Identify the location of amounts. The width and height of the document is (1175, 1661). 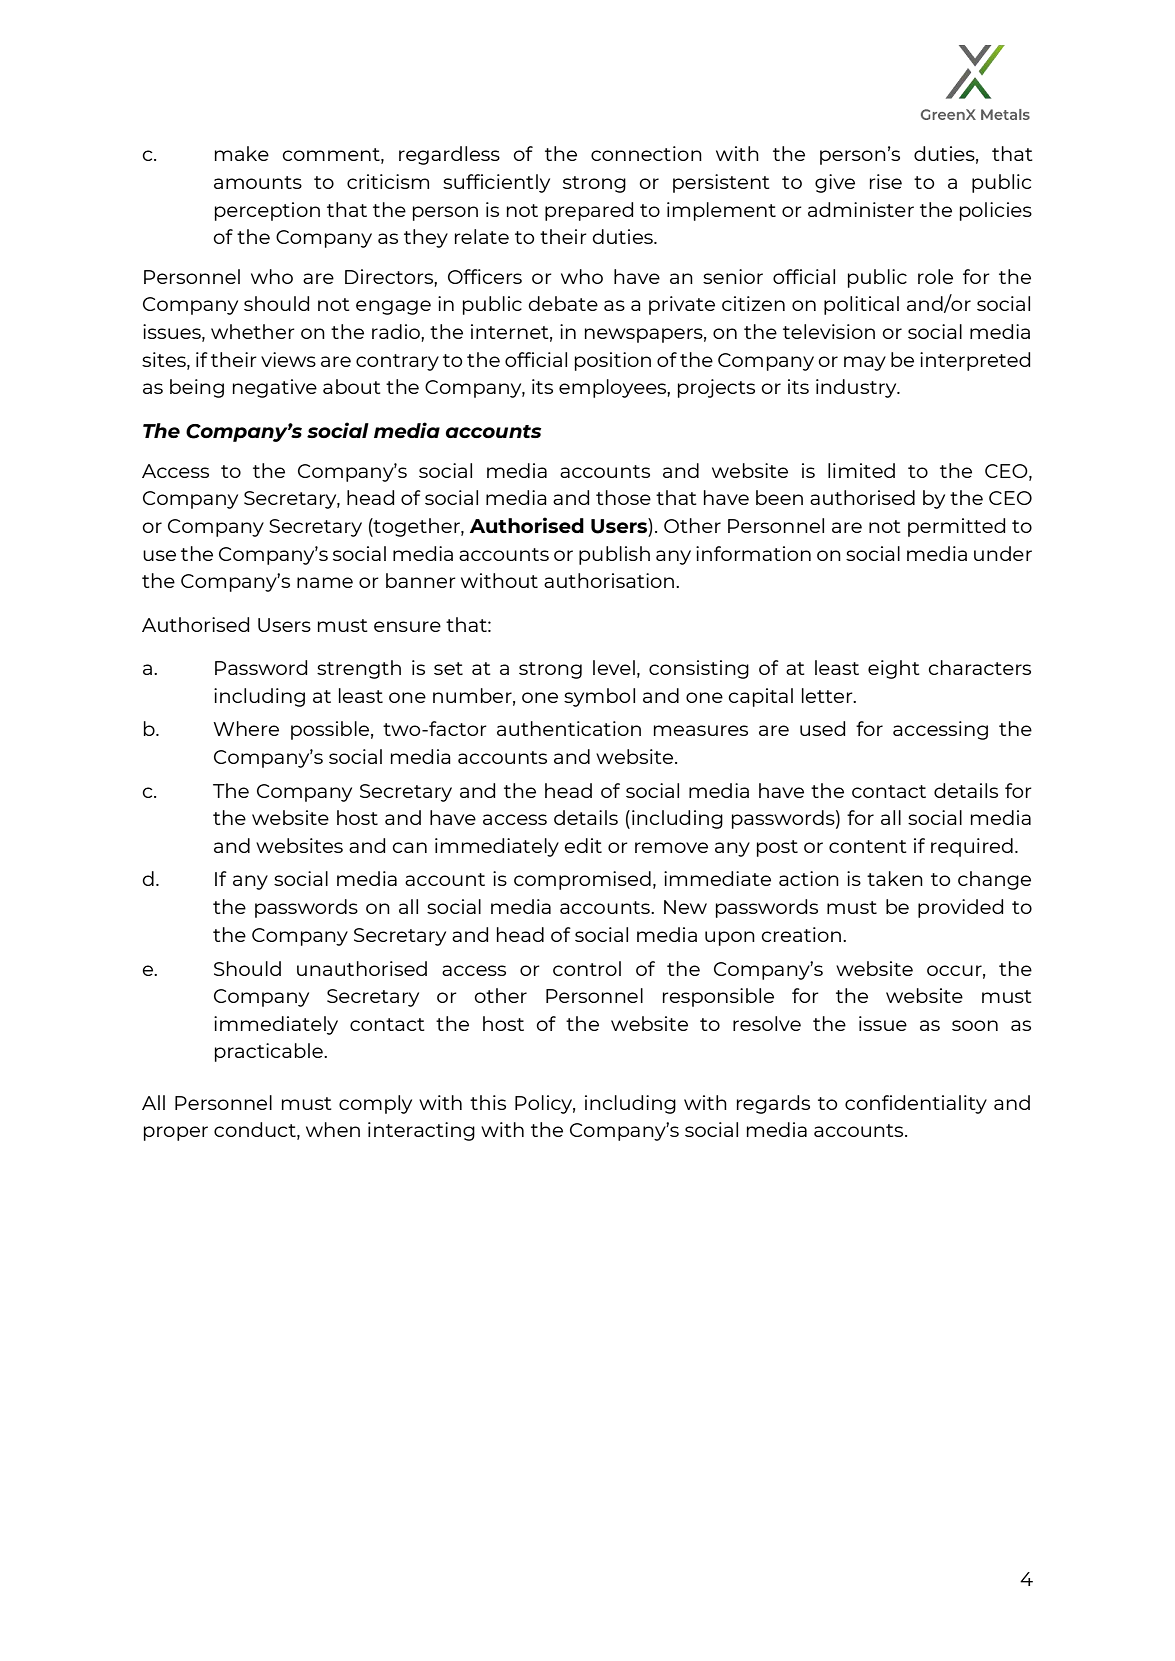
(258, 182).
